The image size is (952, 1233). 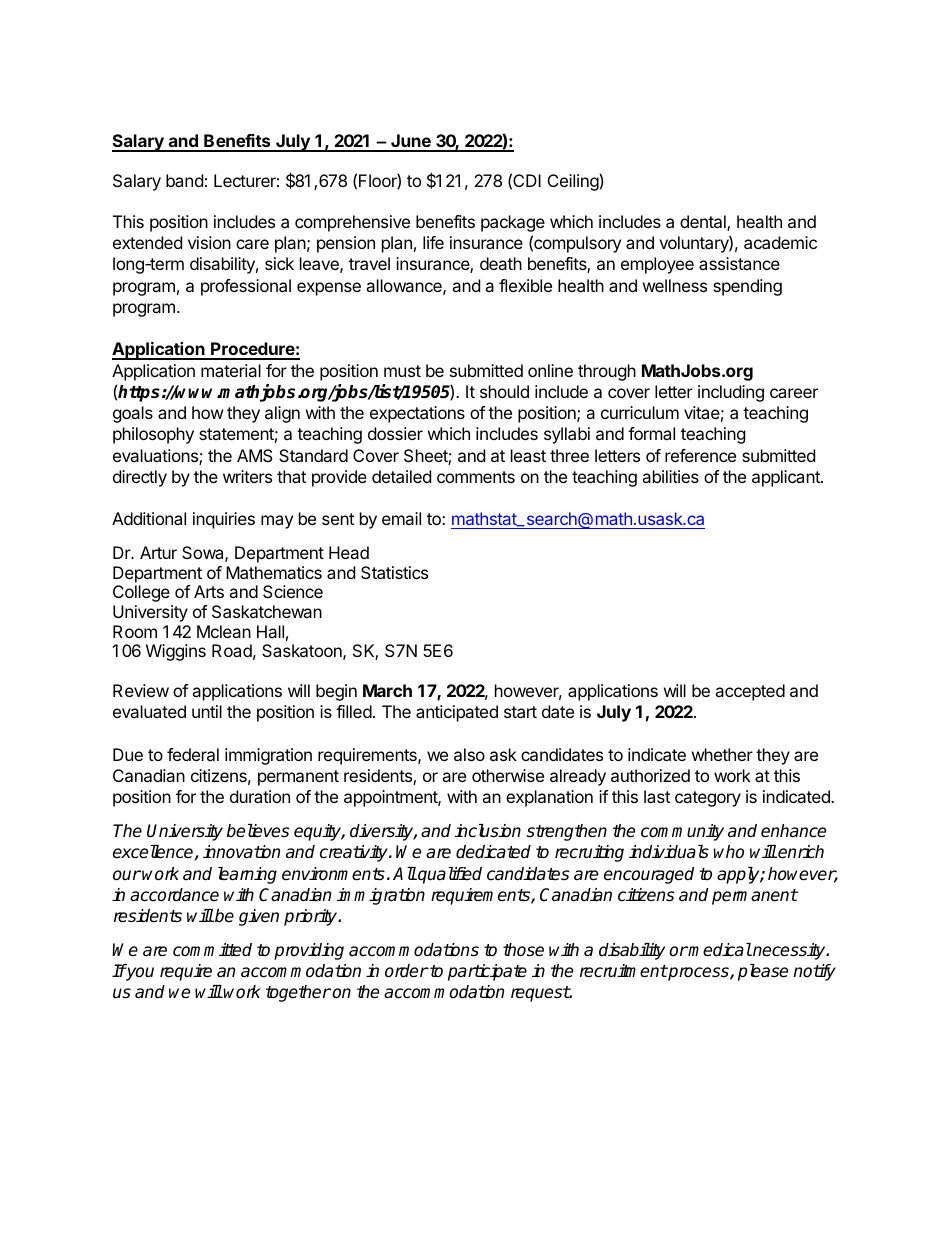 I want to click on should, so click(x=504, y=391).
